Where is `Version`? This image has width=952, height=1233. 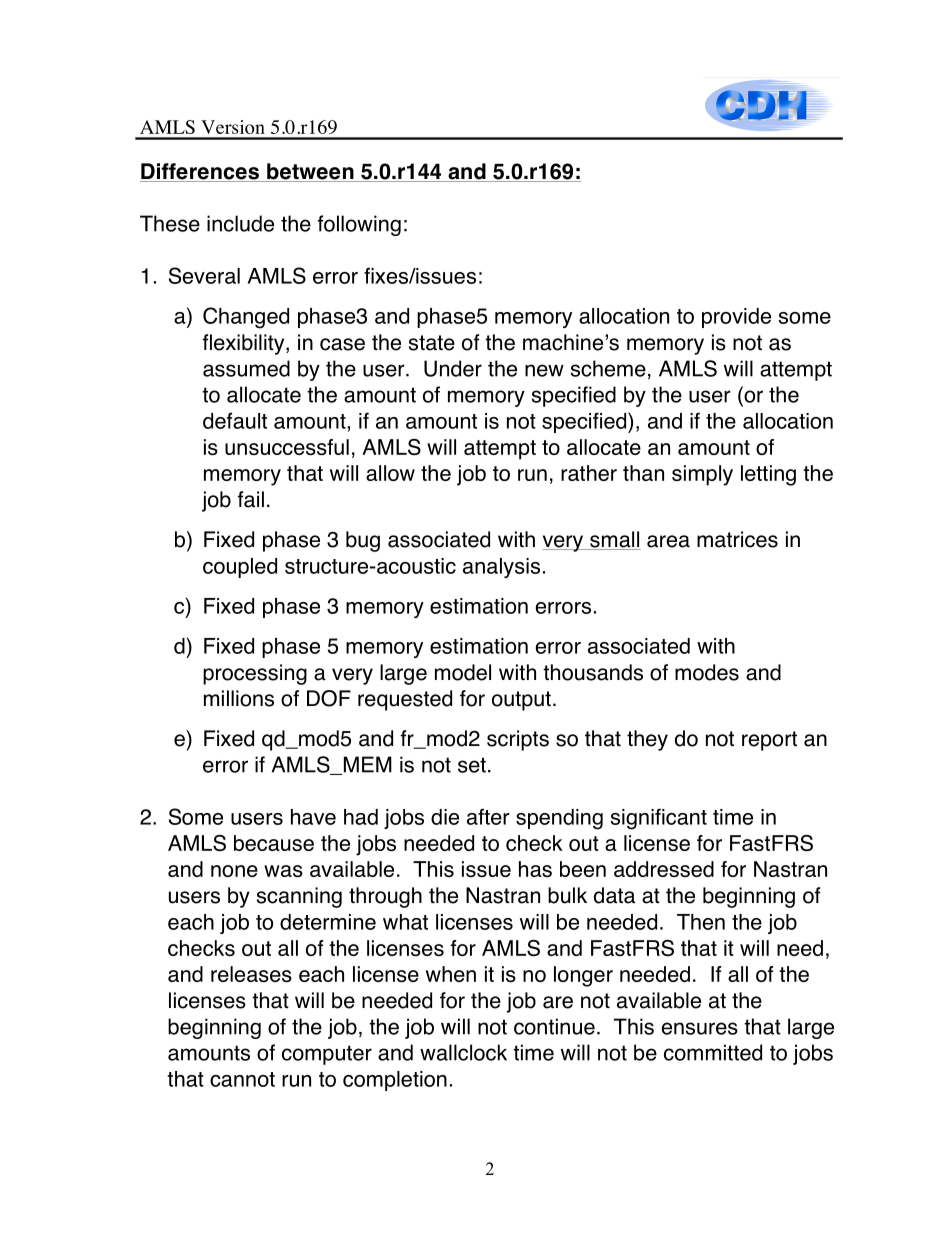 Version is located at coordinates (233, 127).
